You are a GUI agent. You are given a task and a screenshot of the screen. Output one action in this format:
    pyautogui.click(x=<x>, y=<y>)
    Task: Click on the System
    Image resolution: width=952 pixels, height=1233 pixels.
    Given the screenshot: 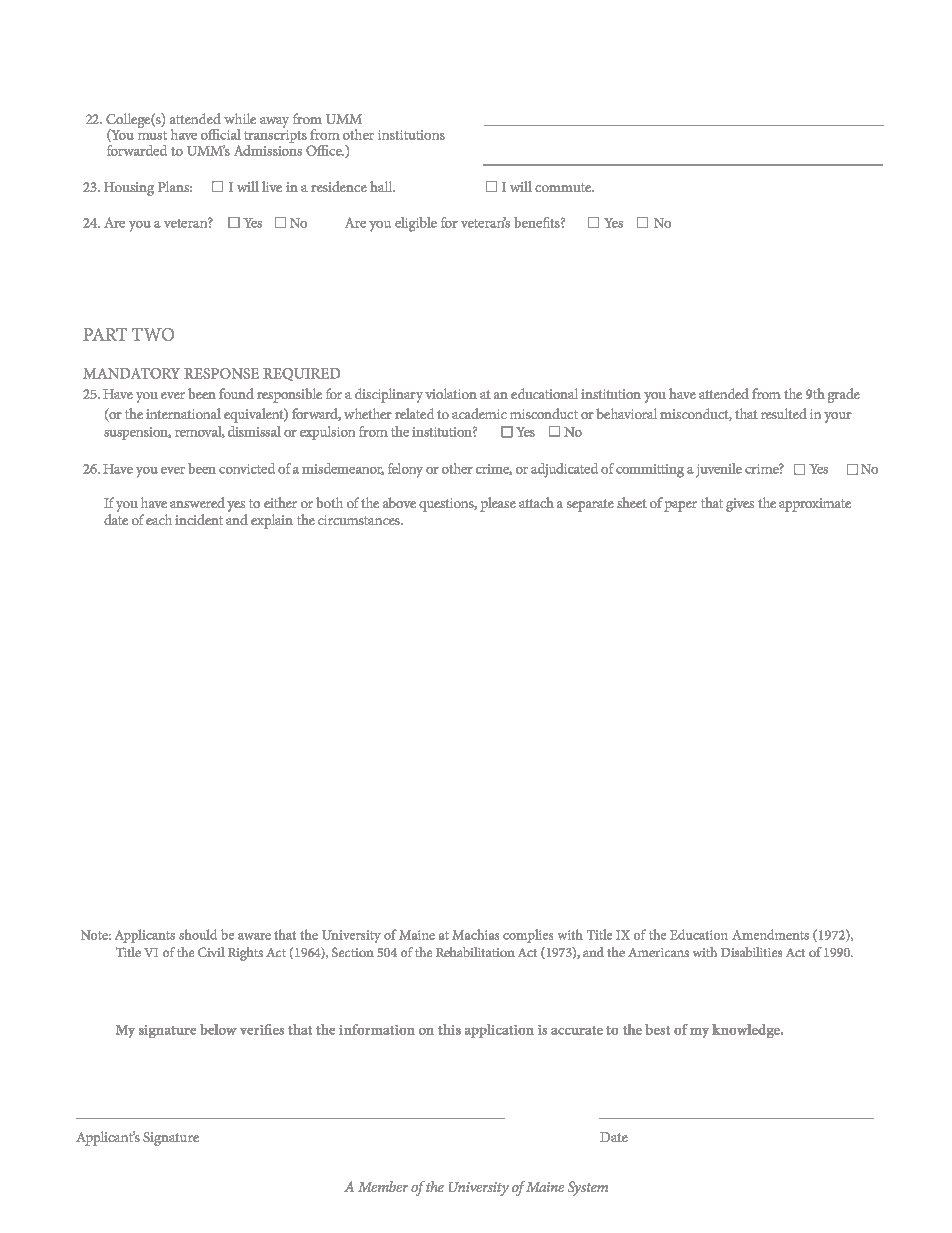 What is the action you would take?
    pyautogui.click(x=588, y=1188)
